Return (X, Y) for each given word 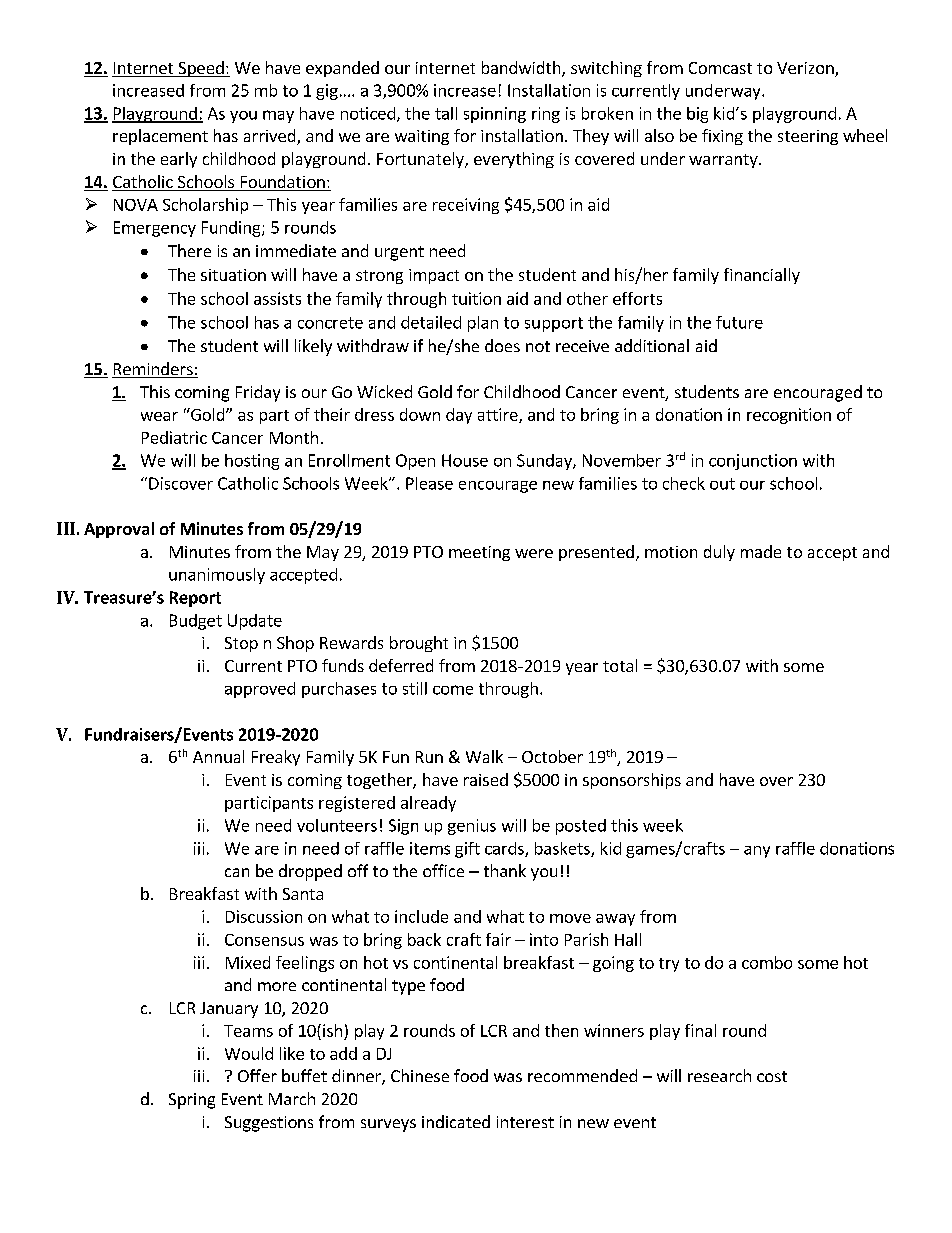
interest (525, 1122)
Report (195, 599)
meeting (479, 553)
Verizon (806, 69)
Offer (257, 1075)
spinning (495, 115)
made (761, 551)
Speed (201, 69)
